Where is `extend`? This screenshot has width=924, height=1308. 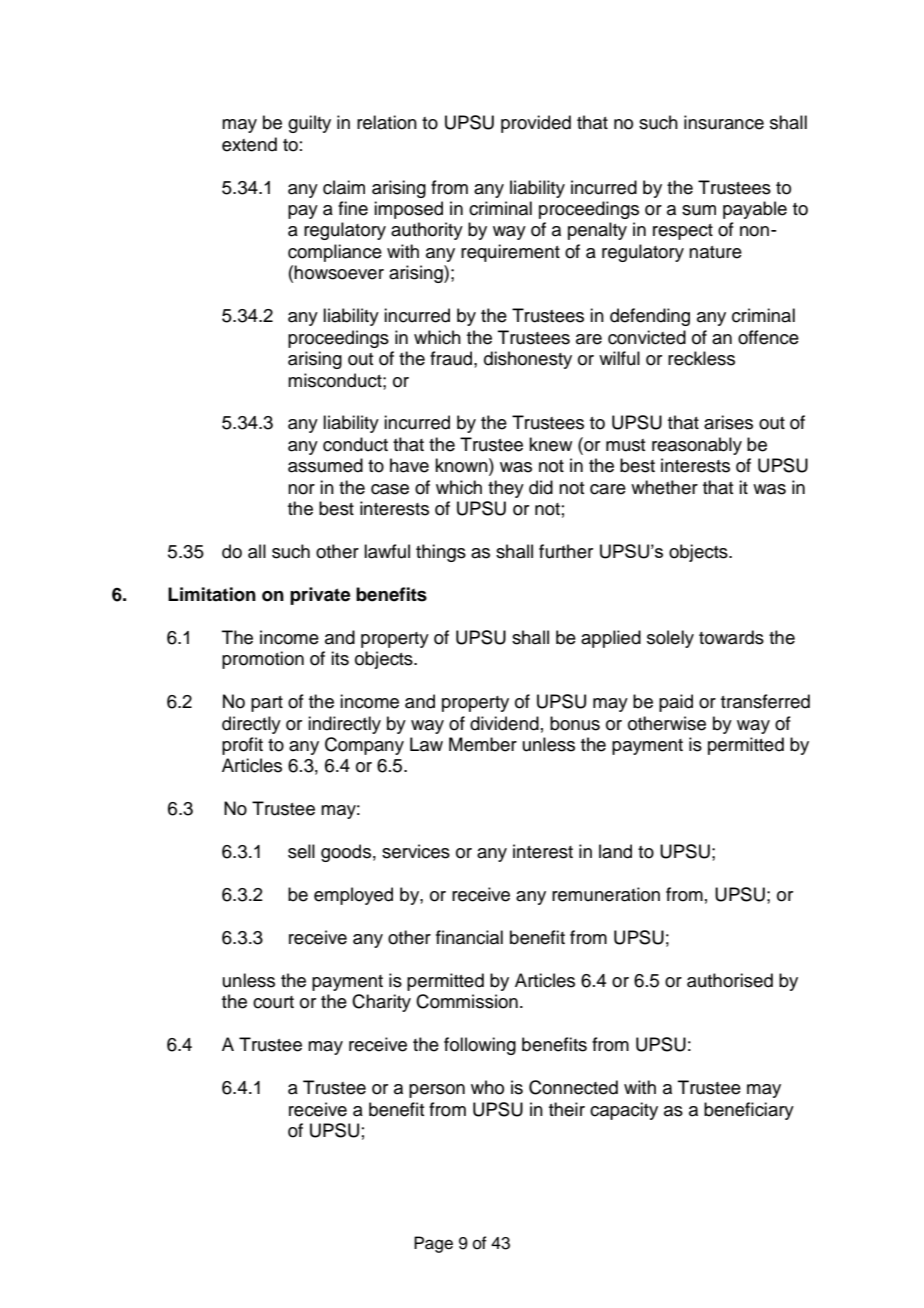 extend is located at coordinates (249, 144).
